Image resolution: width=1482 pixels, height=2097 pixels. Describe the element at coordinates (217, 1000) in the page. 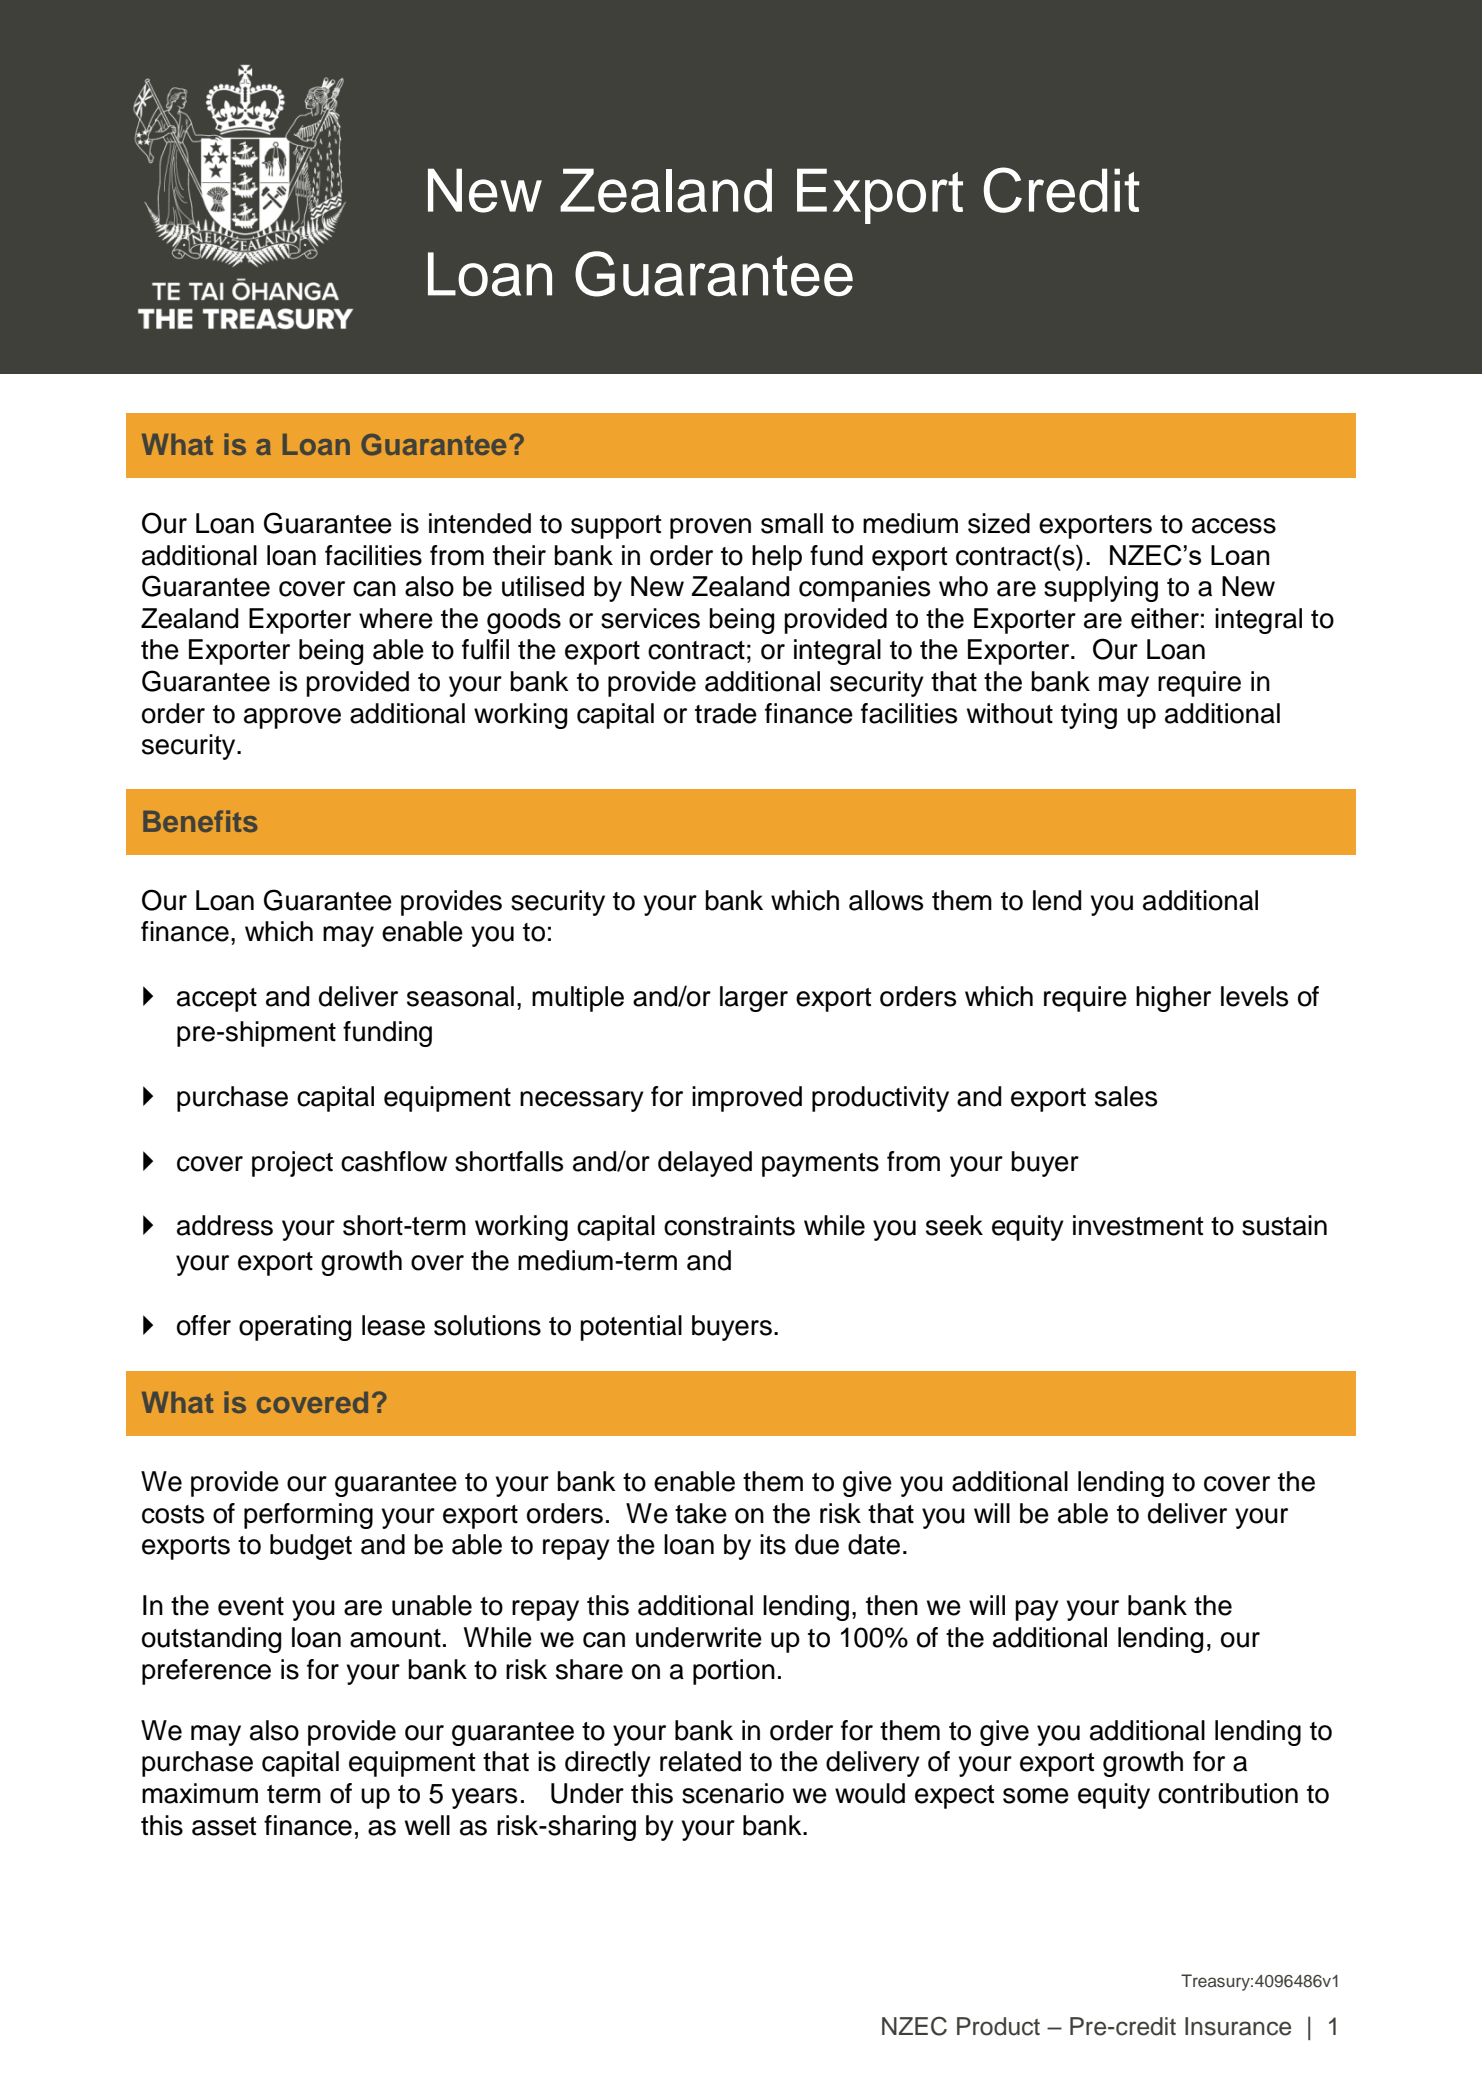

I see `accept` at that location.
